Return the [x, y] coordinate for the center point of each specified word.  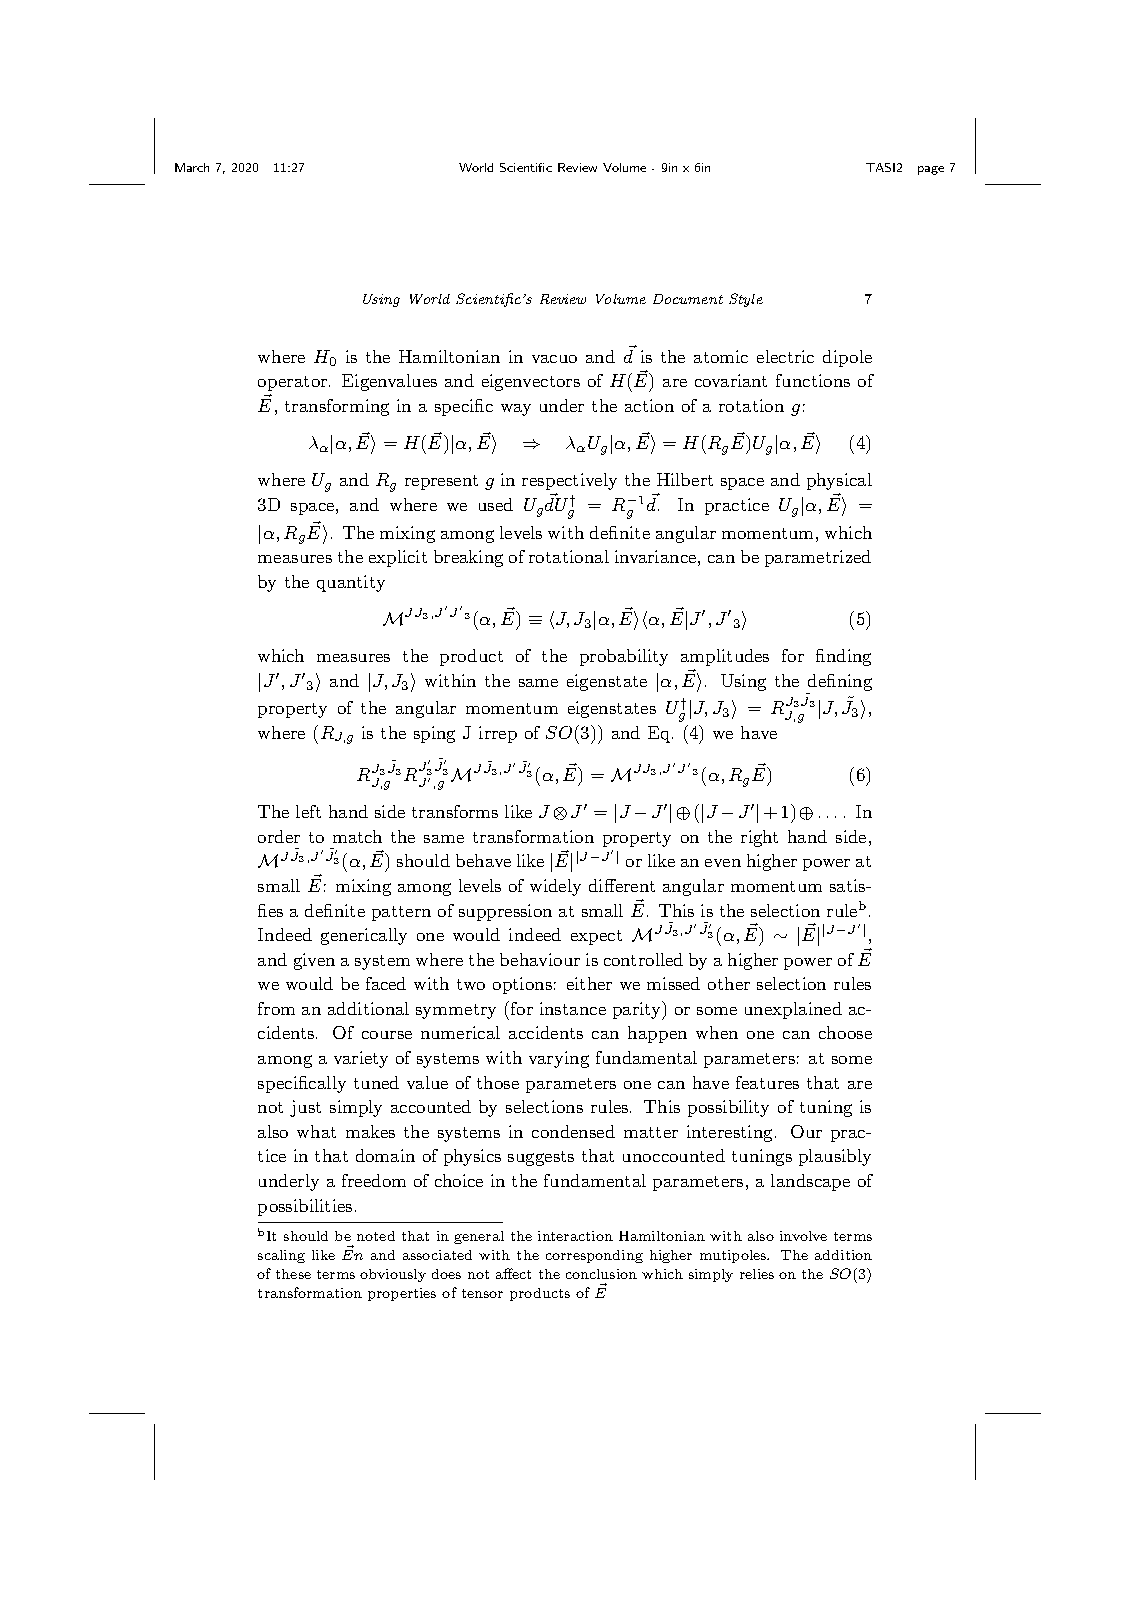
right [759, 838]
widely [555, 887]
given [314, 961]
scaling [281, 1256]
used [496, 504]
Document [688, 299]
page [931, 170]
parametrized [818, 558]
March [192, 167]
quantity [351, 583]
